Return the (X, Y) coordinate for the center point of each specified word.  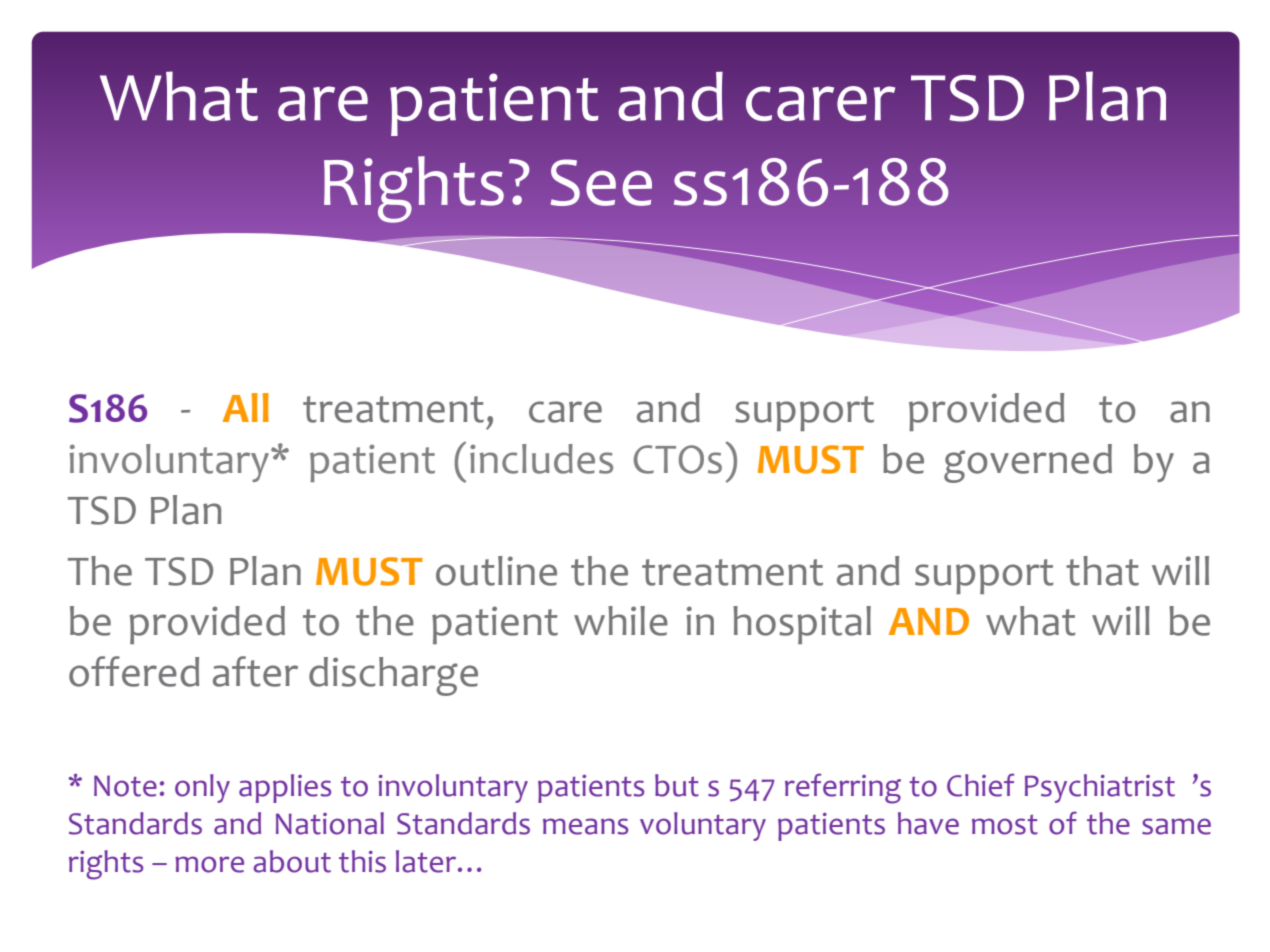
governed (1028, 463)
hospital (802, 625)
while (621, 621)
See (601, 182)
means (585, 826)
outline (496, 571)
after (255, 671)
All (246, 407)
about (292, 861)
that (1102, 571)
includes (541, 459)
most (1005, 825)
